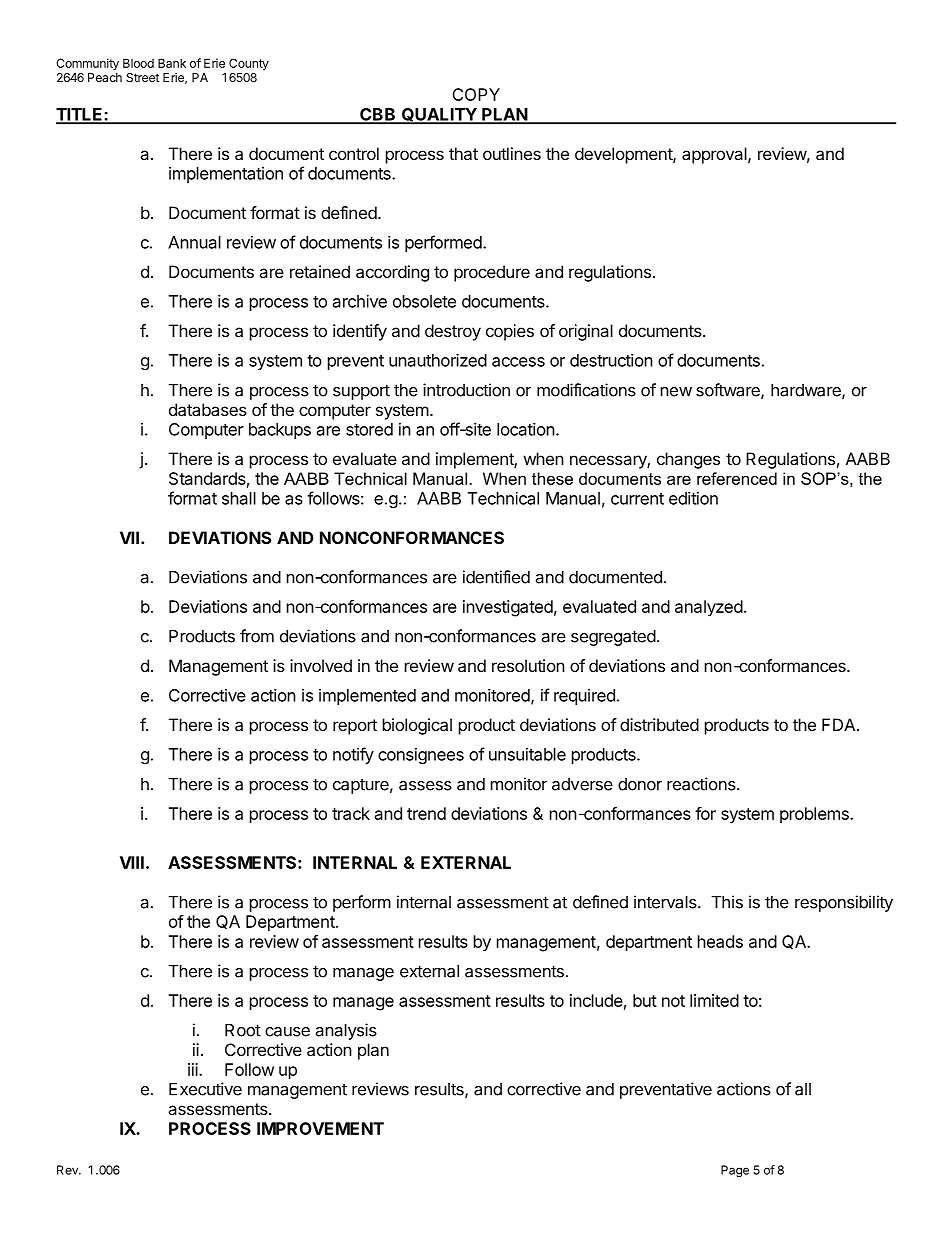 The image size is (952, 1233). I want to click on problems, so click(815, 815).
